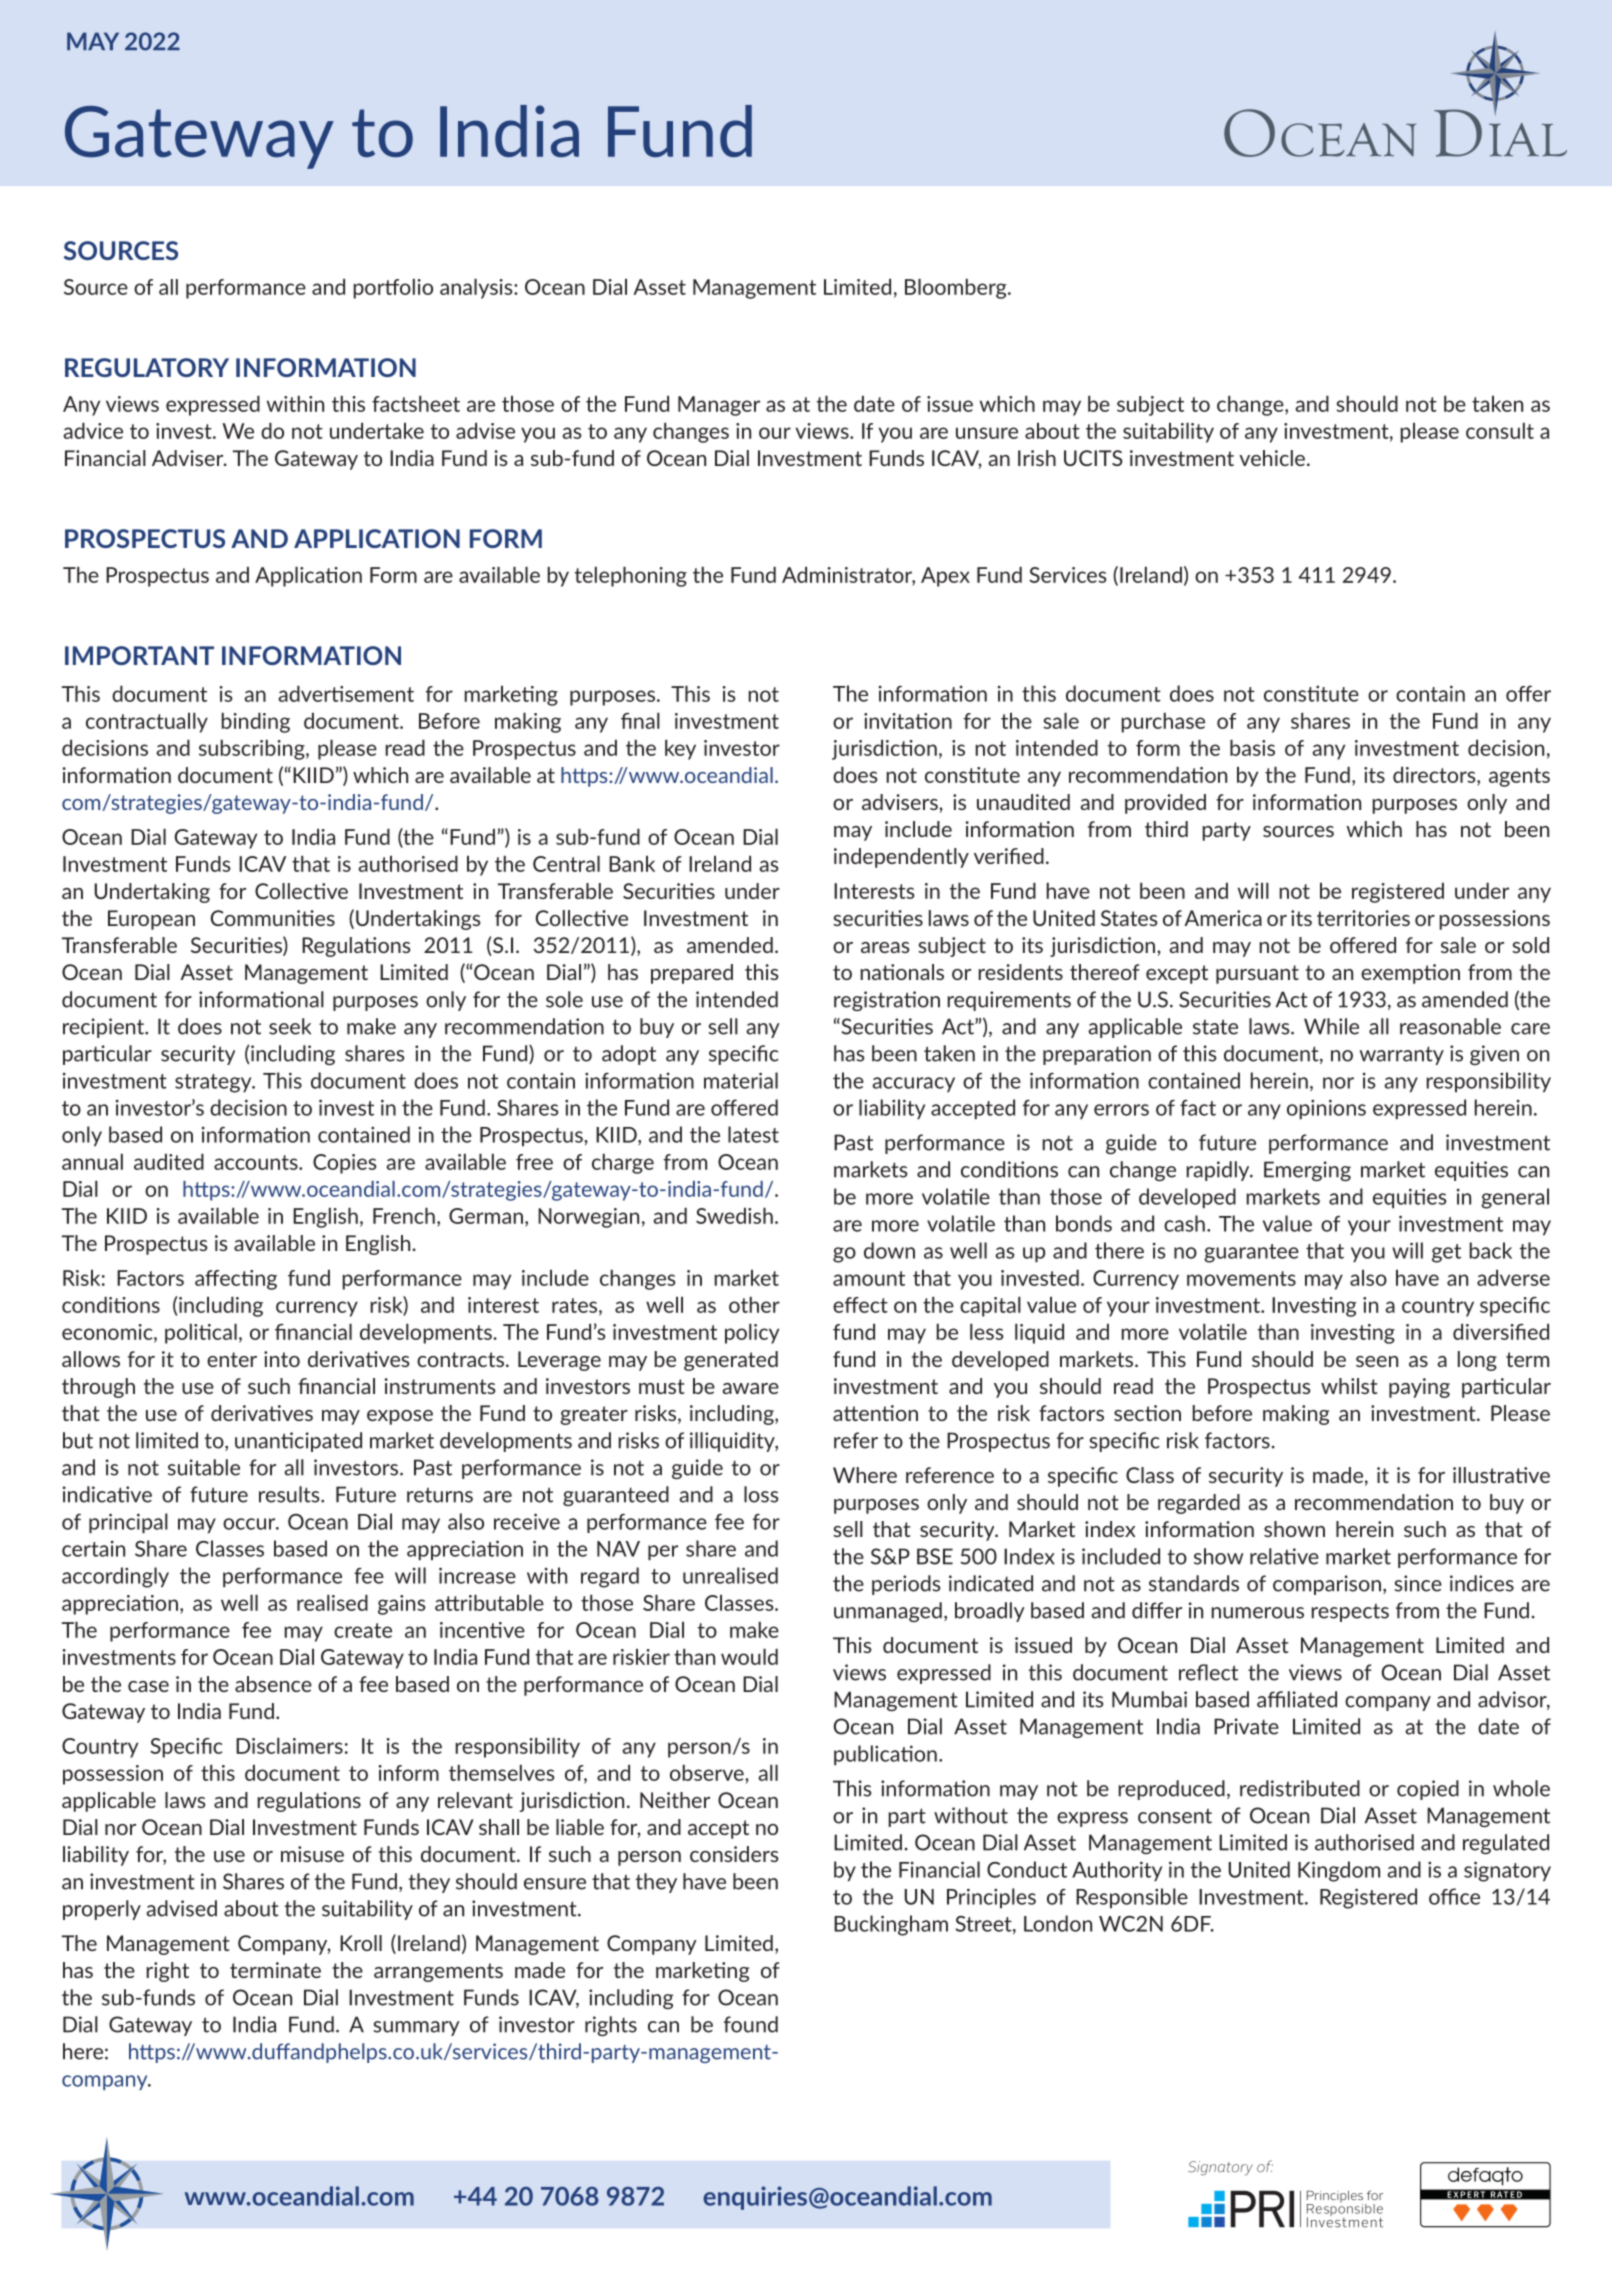  What do you see at coordinates (753, 1134) in the screenshot?
I see `latest` at bounding box center [753, 1134].
